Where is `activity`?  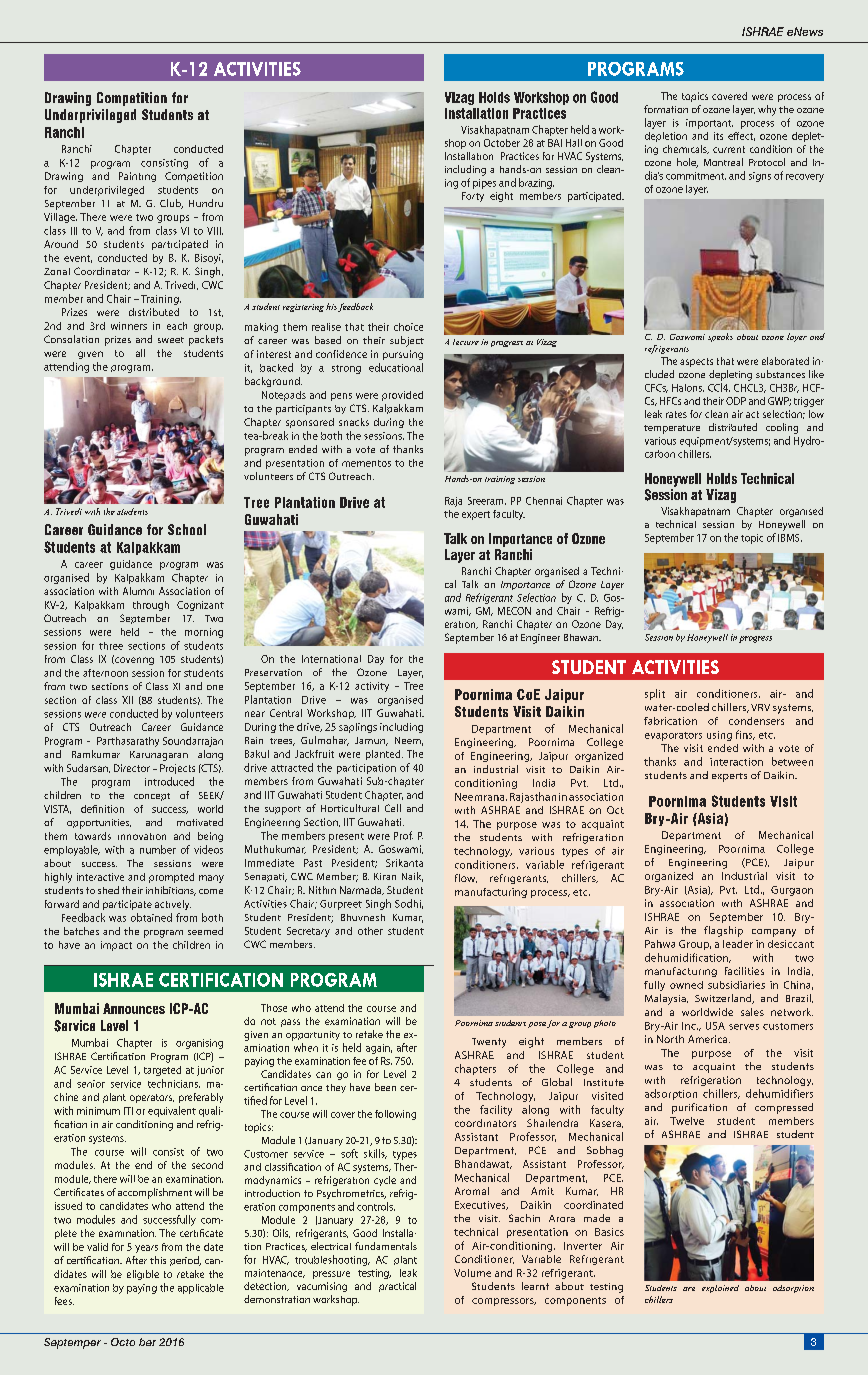
activity is located at coordinates (372, 687).
